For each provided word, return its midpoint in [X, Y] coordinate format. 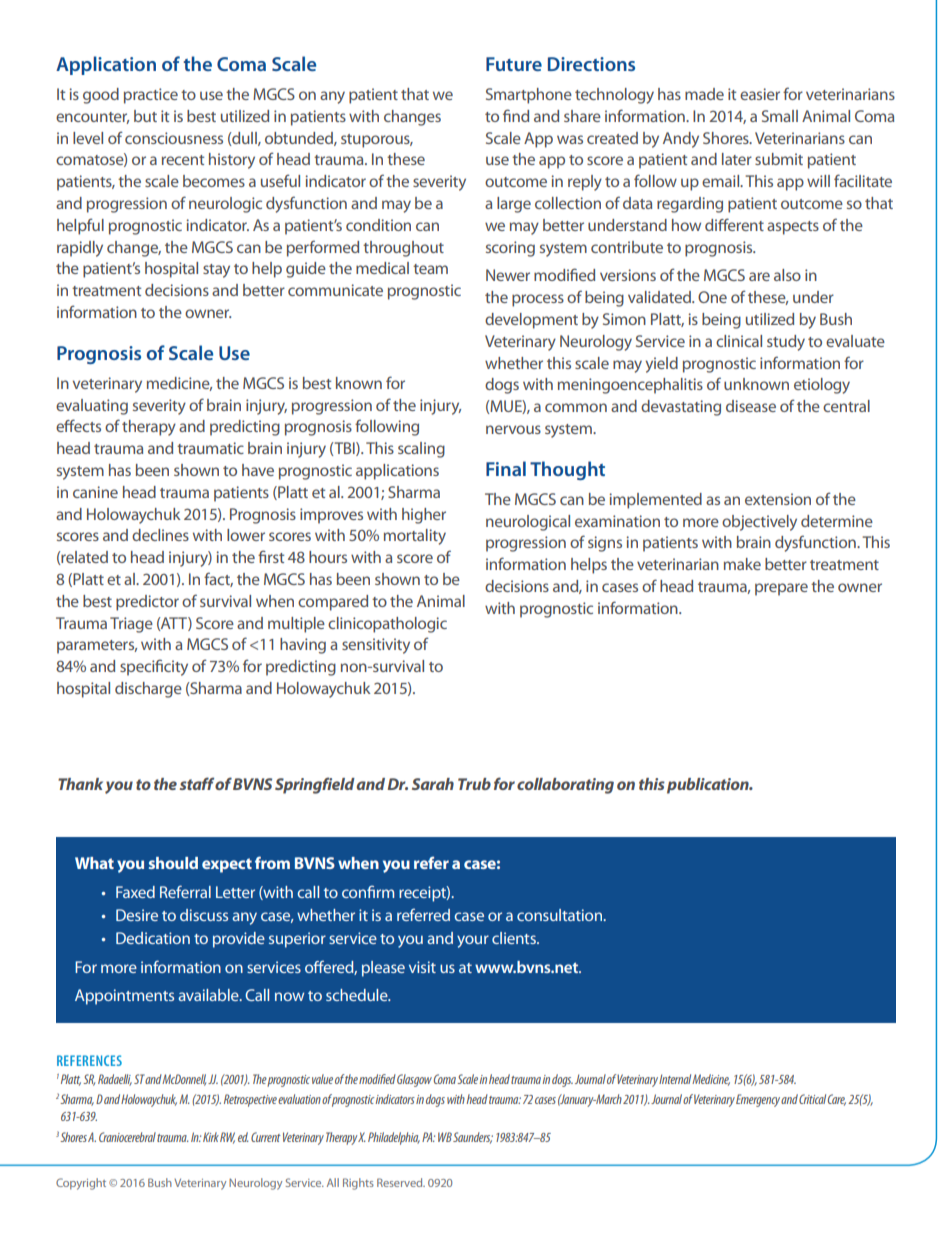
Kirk [211, 1137]
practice [151, 96]
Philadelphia [394, 1138]
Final [506, 468]
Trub [474, 784]
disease [751, 406]
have [258, 470]
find [516, 115]
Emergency [759, 1100]
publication [709, 786]
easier [760, 94]
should [173, 863]
